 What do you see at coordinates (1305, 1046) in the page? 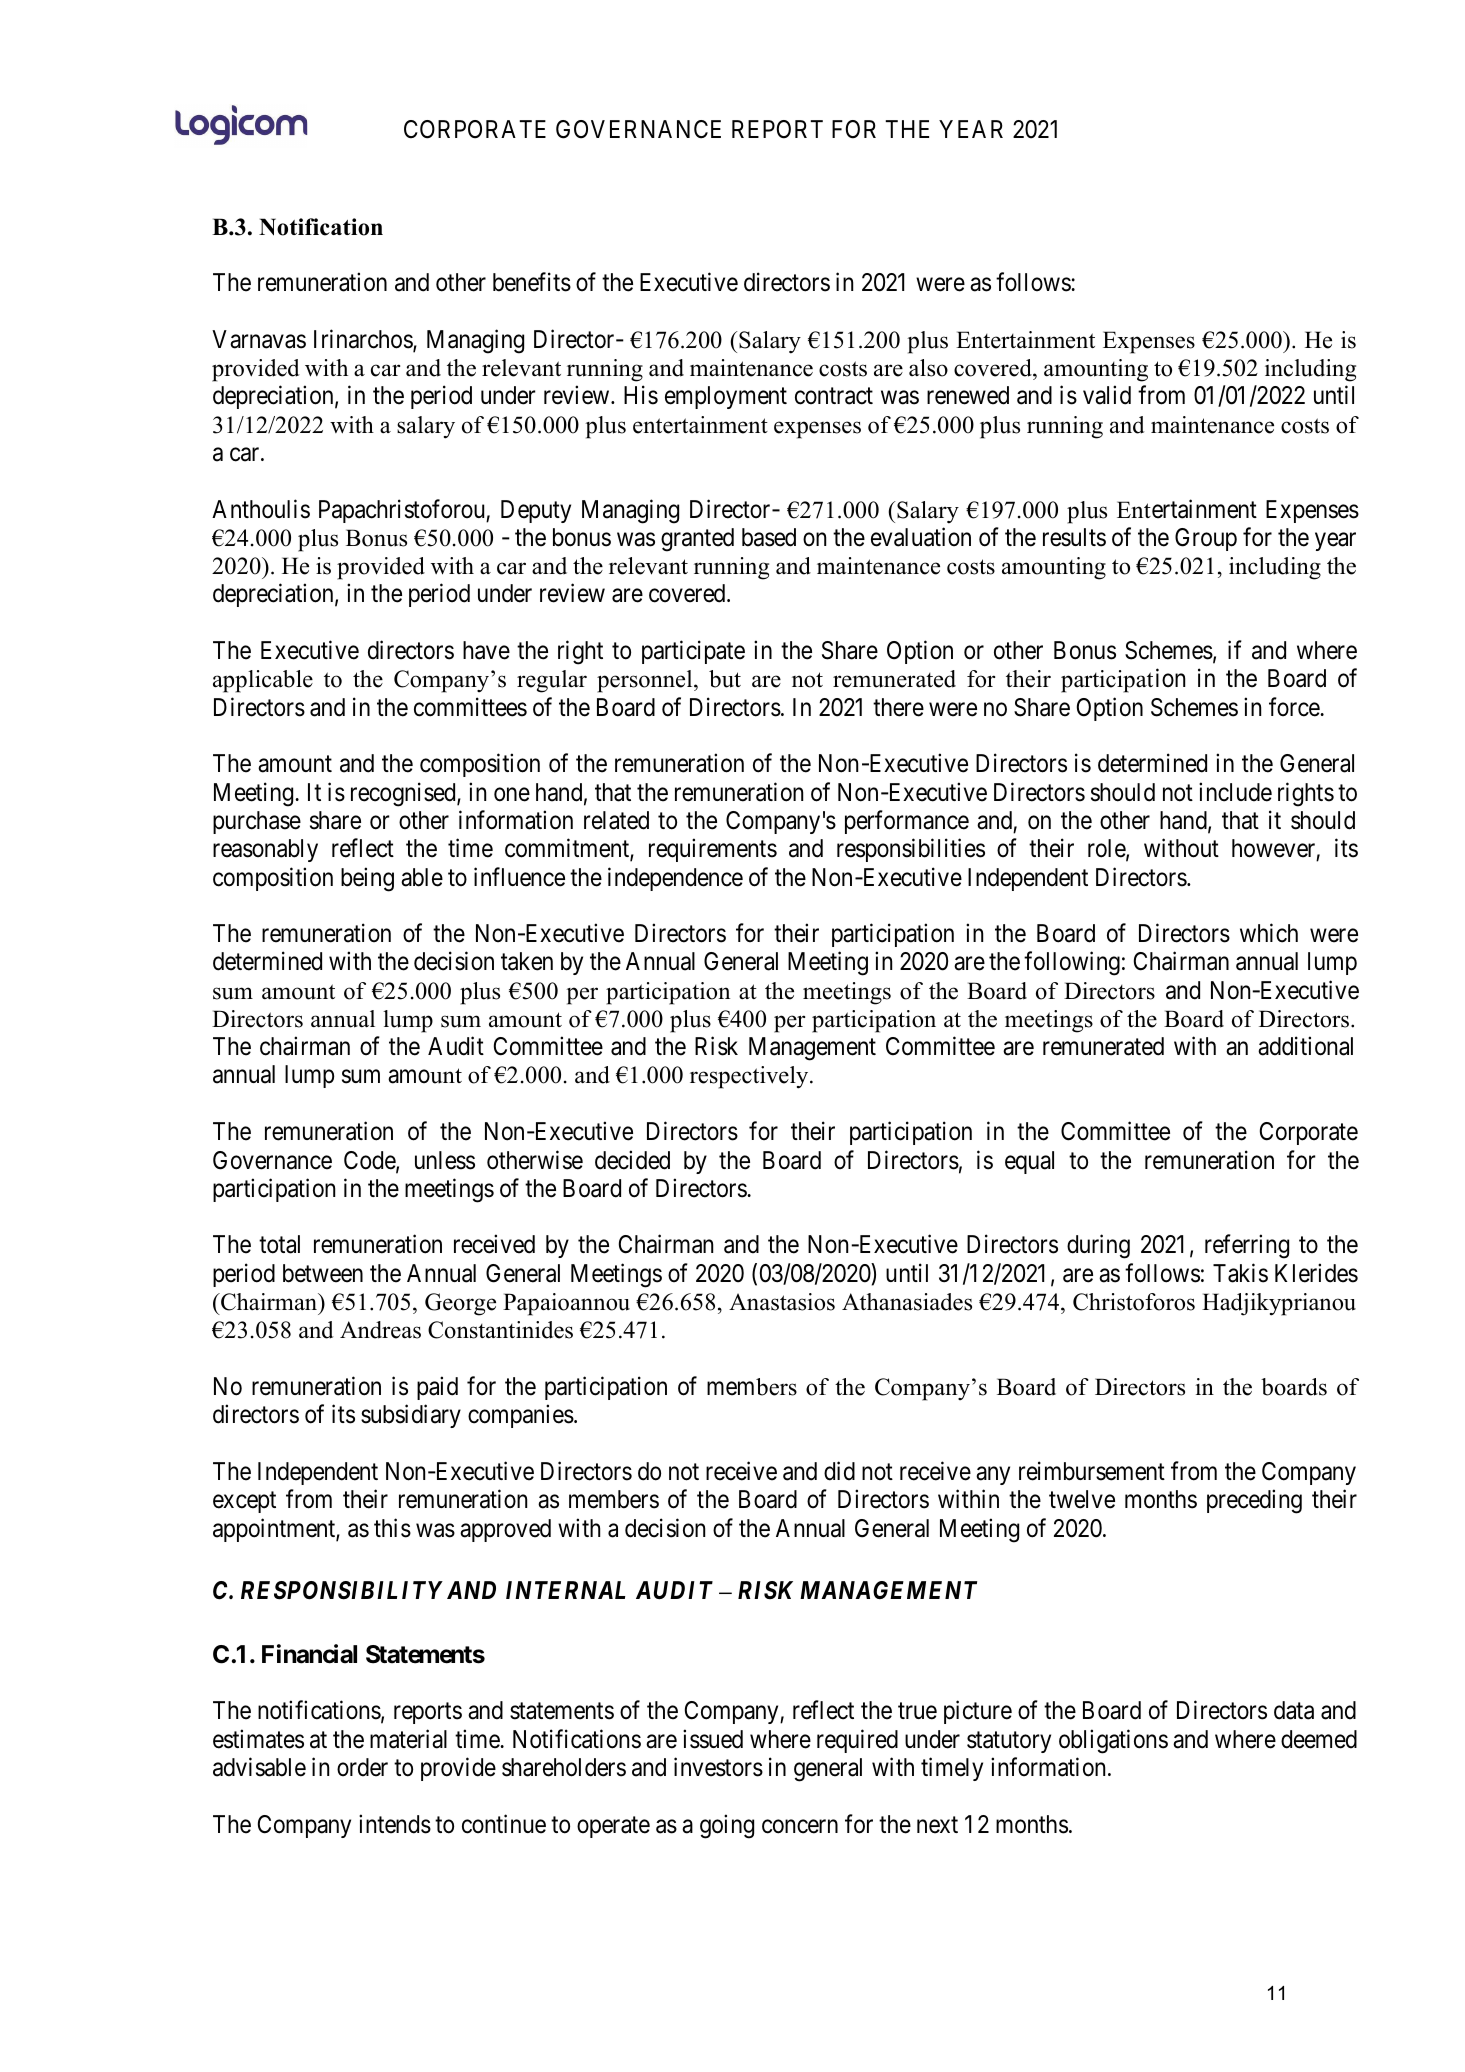
I see `additional` at bounding box center [1305, 1046].
